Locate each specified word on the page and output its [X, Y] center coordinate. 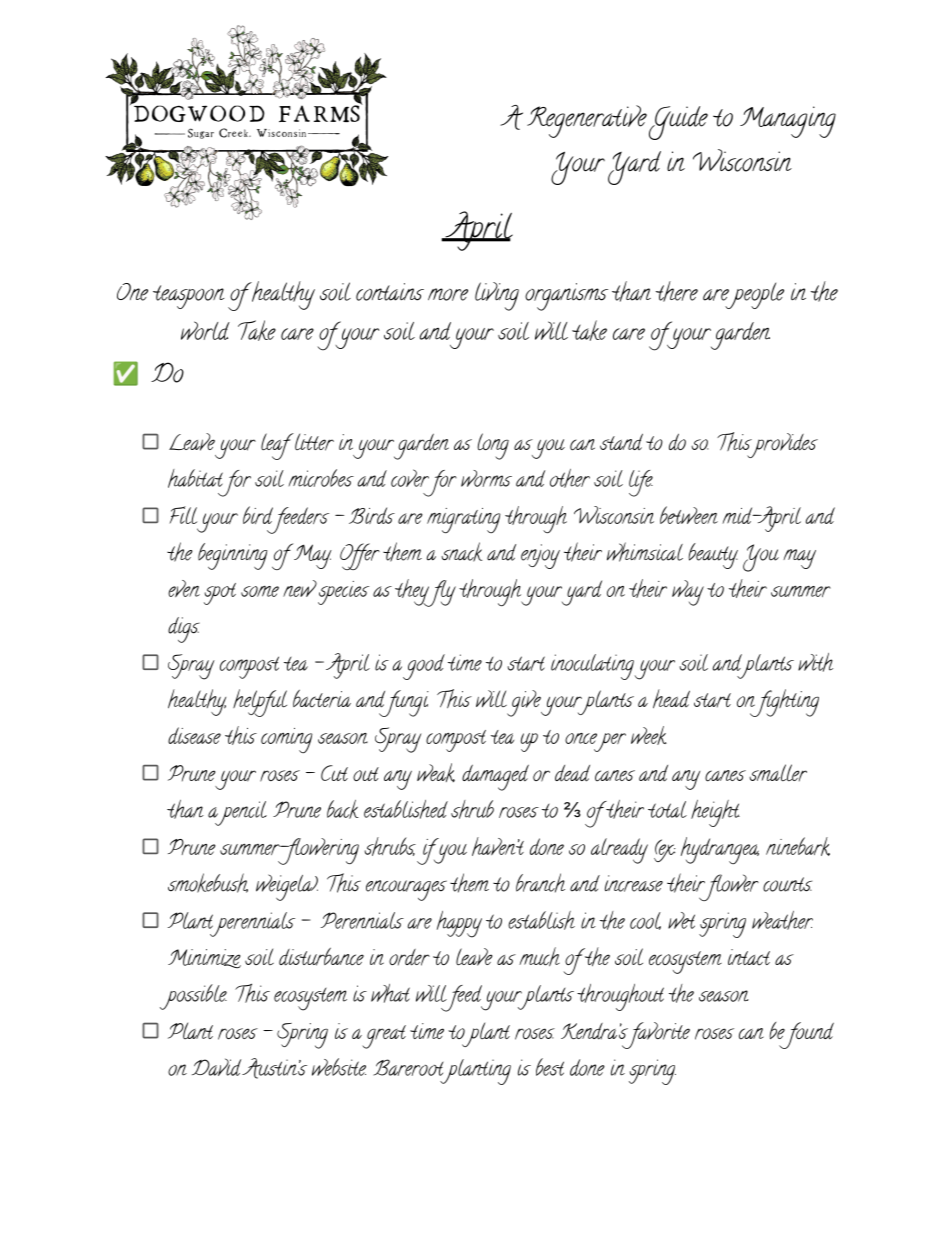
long [493, 446]
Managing [788, 122]
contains [390, 292]
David [216, 1067]
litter [313, 442]
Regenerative [587, 121]
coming [287, 740]
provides [781, 445]
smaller [778, 773]
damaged [495, 777]
